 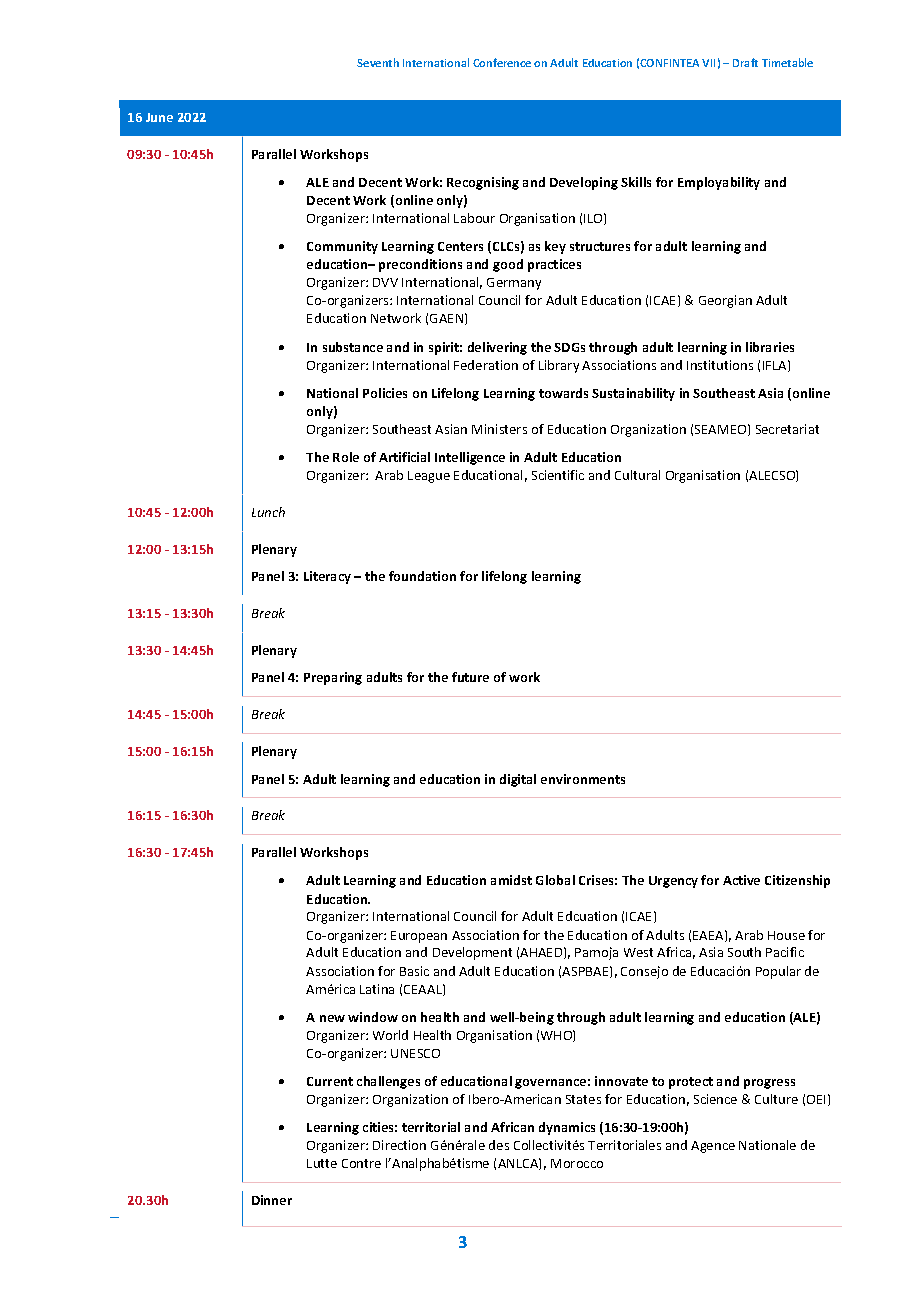 I want to click on des, so click(x=499, y=1145).
